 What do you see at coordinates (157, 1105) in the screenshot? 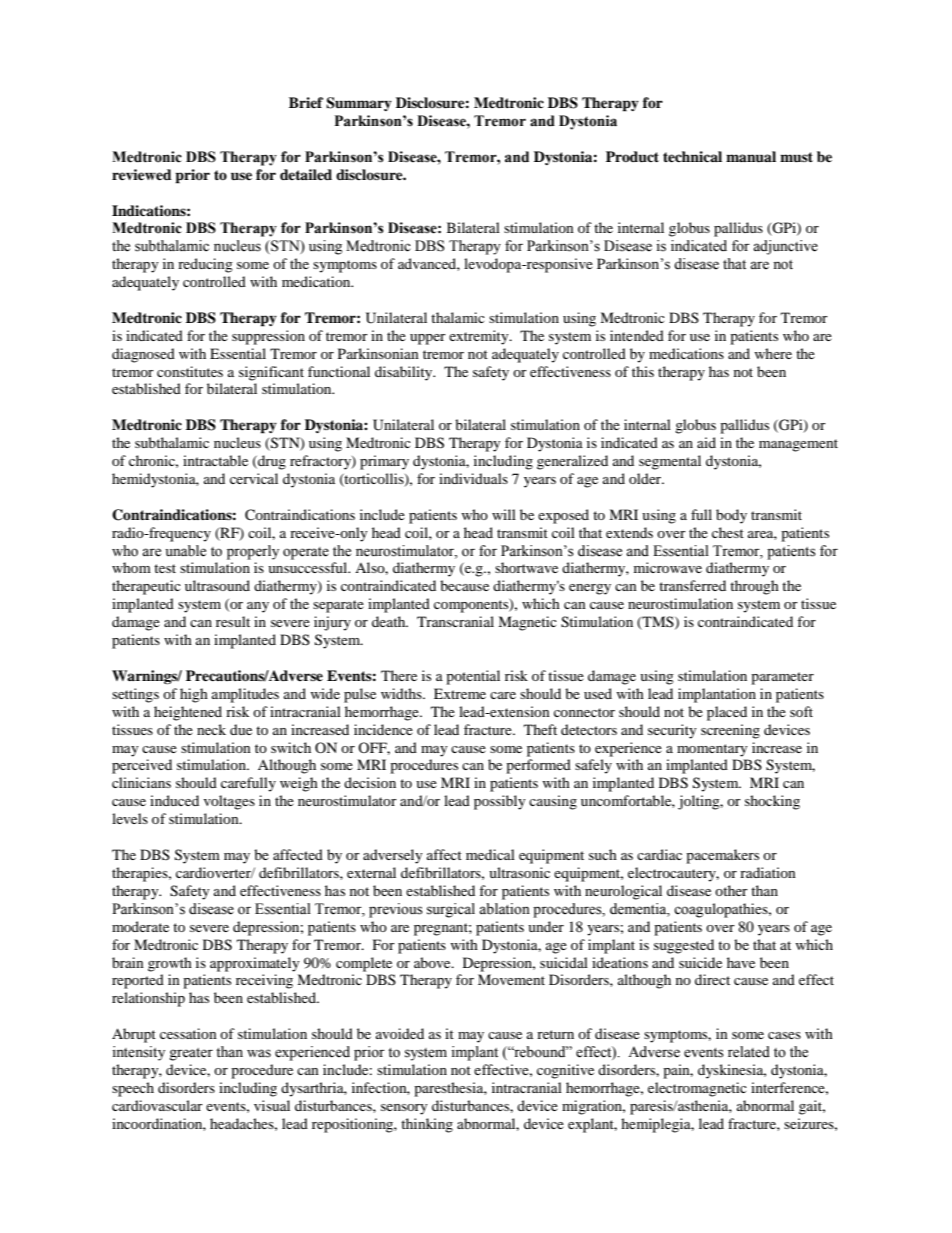
I see `cardiovascular` at bounding box center [157, 1105].
